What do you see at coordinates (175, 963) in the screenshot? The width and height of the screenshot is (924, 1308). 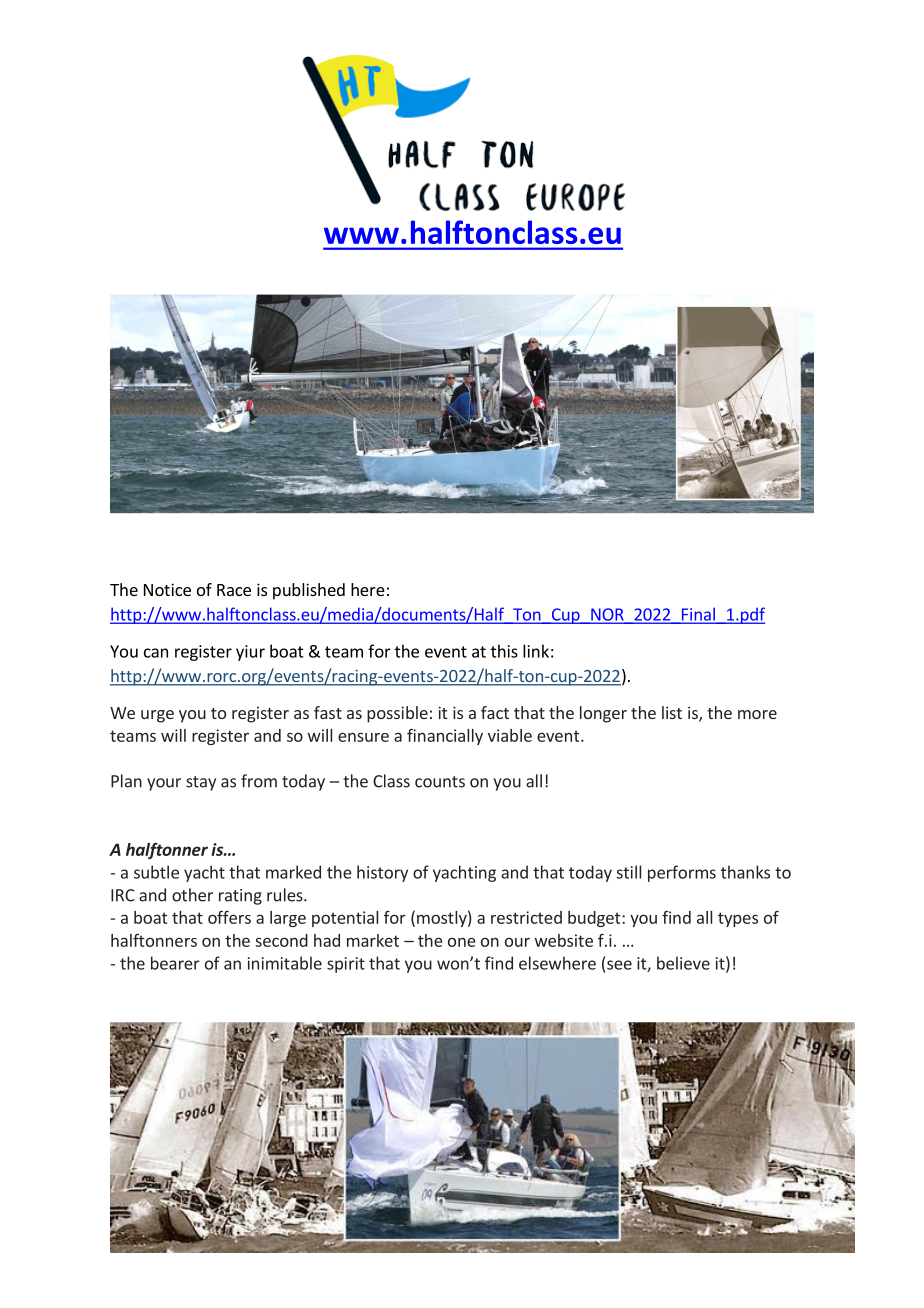 I see `bearer` at bounding box center [175, 963].
